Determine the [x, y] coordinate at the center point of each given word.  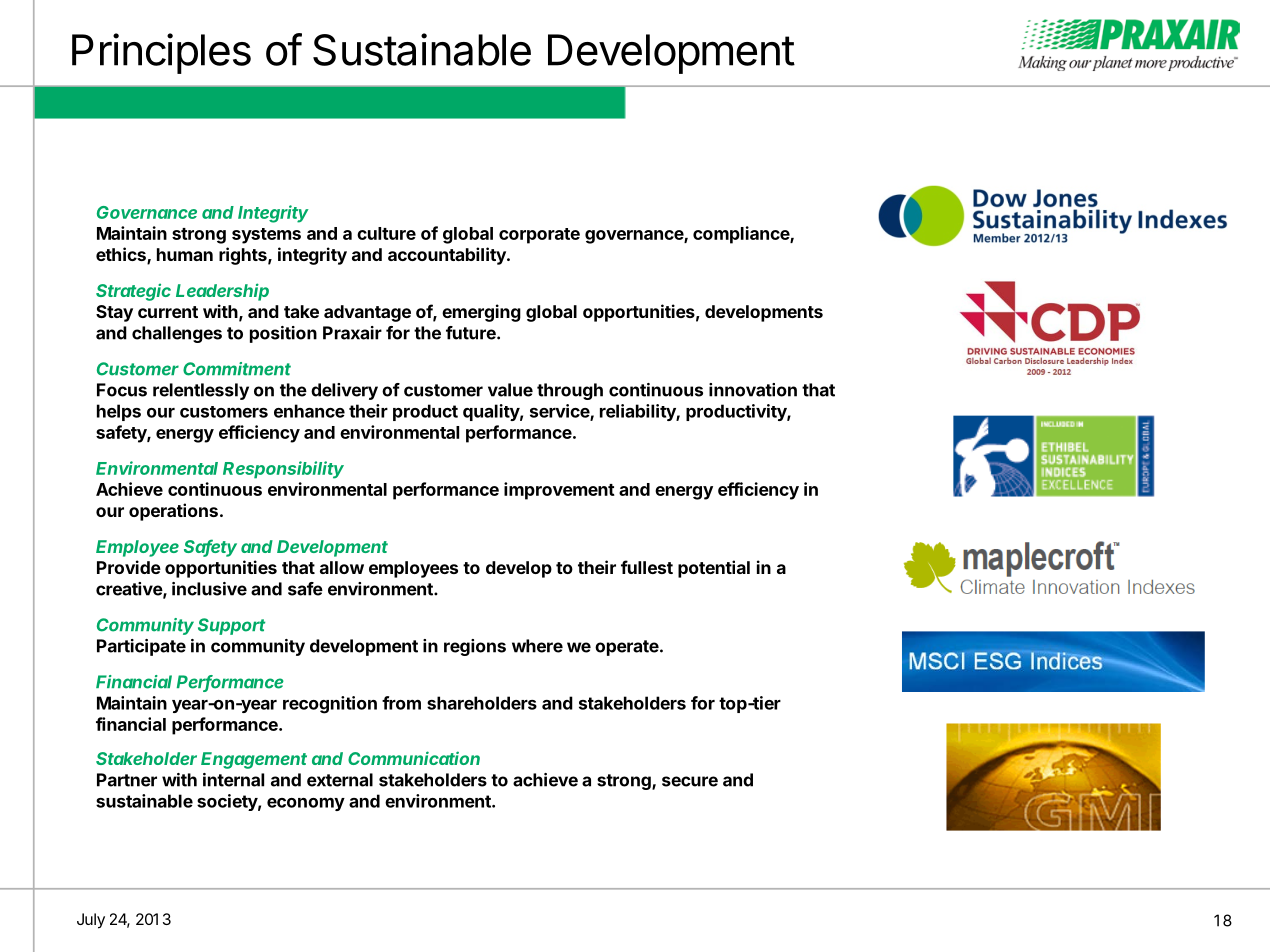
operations [173, 512]
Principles [161, 53]
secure [690, 781]
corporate [539, 236]
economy [306, 804]
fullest [647, 567]
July [91, 921]
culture [386, 233]
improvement [559, 491]
